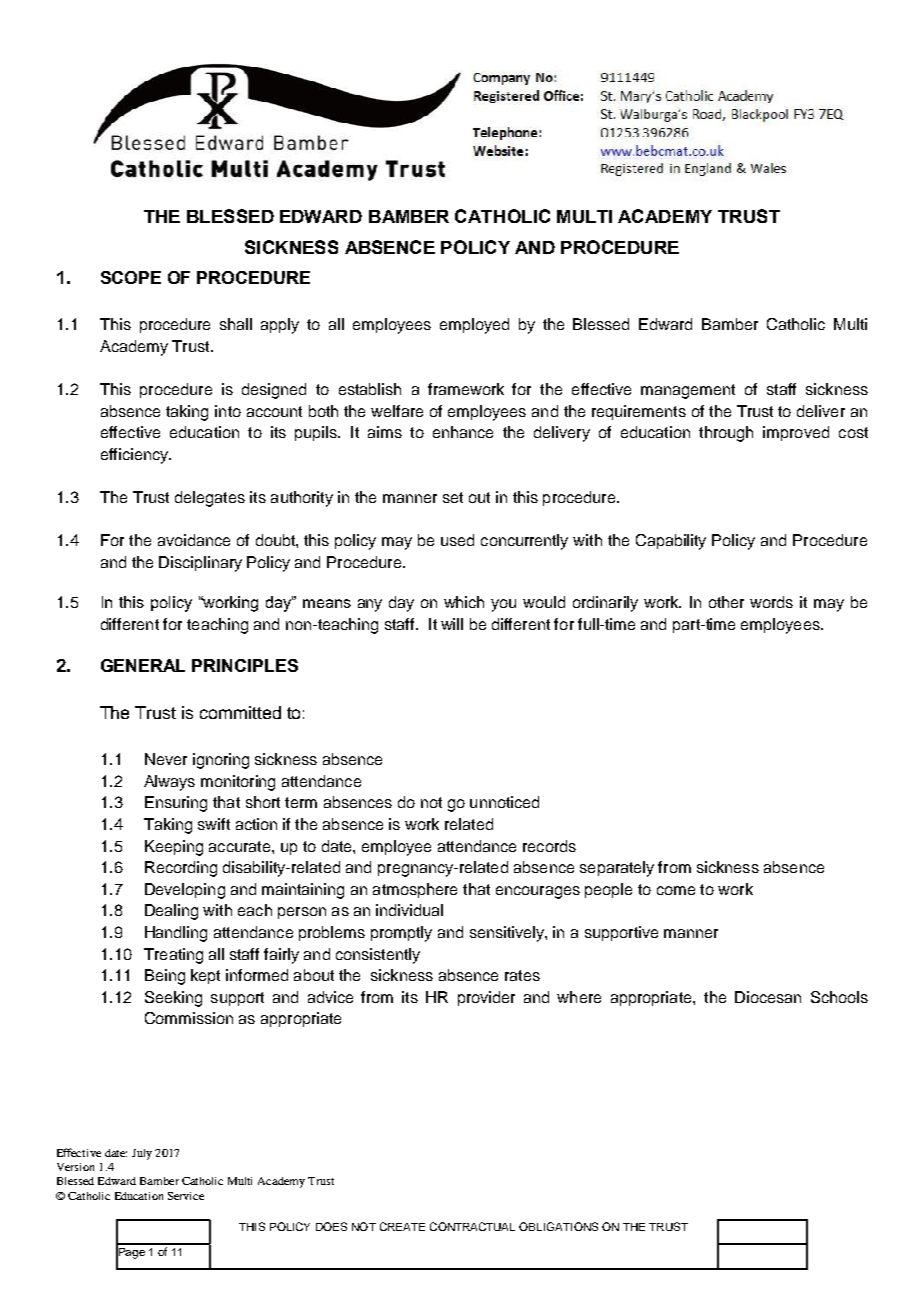 Image resolution: width=924 pixels, height=1309 pixels. Describe the element at coordinates (486, 998) in the screenshot. I see `provider` at that location.
